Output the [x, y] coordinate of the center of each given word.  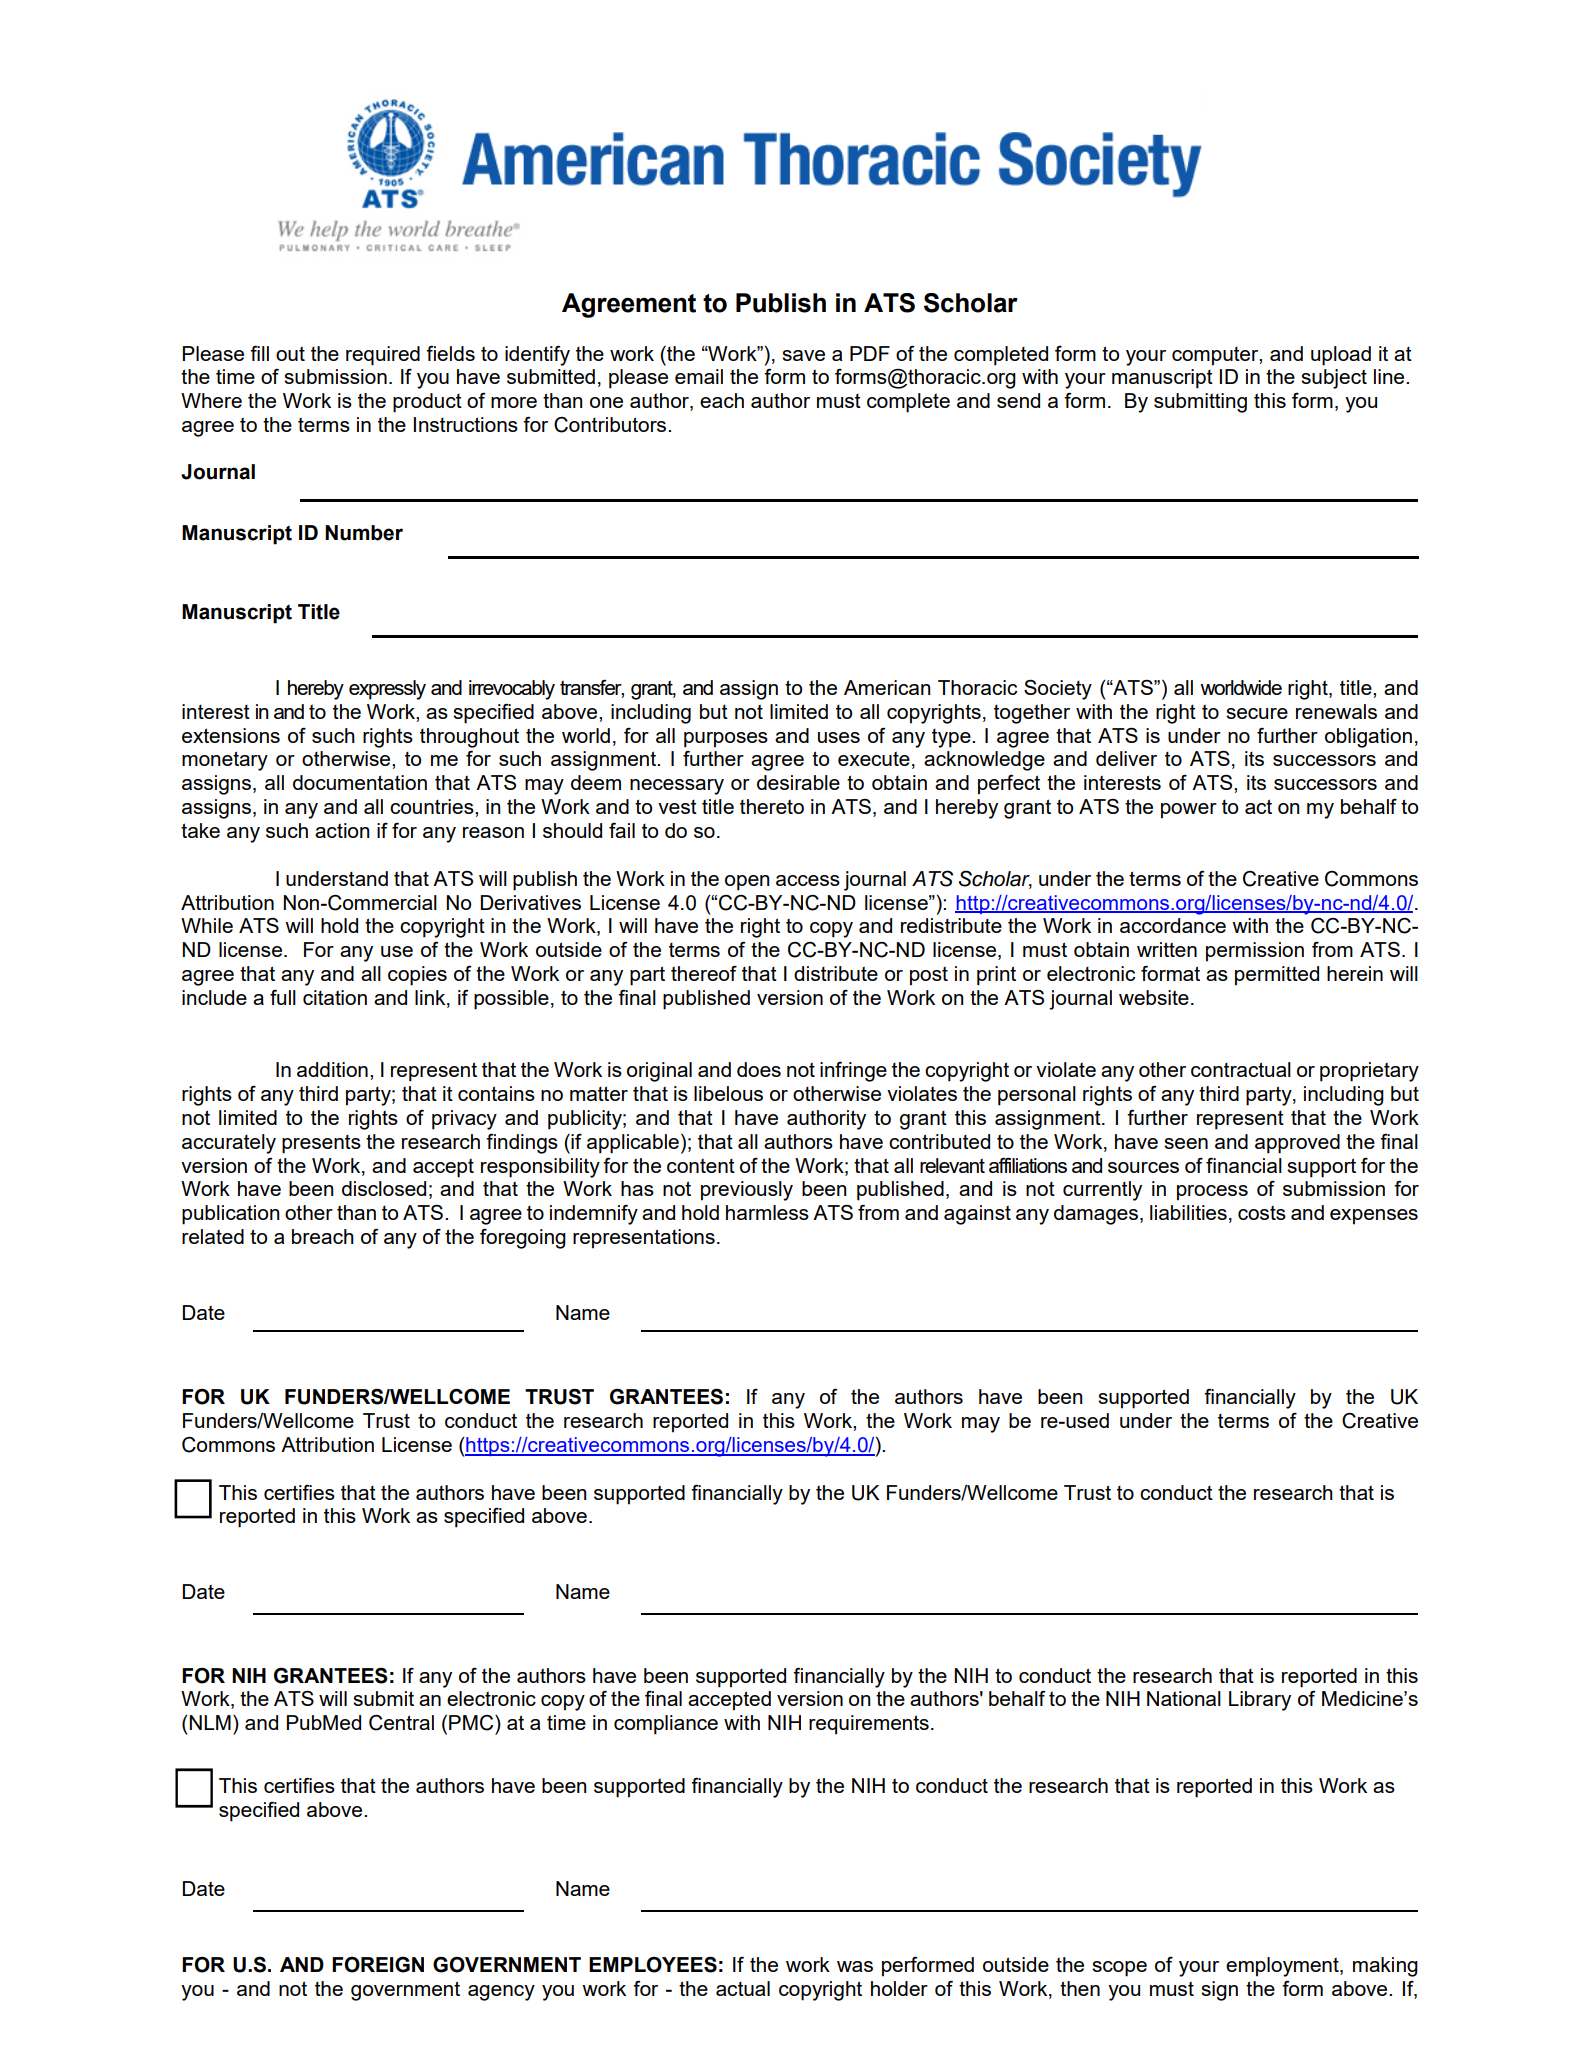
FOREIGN [378, 1965]
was [855, 1966]
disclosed [384, 1188]
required [383, 356]
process [1212, 1193]
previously [747, 1191]
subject [1334, 379]
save [803, 355]
